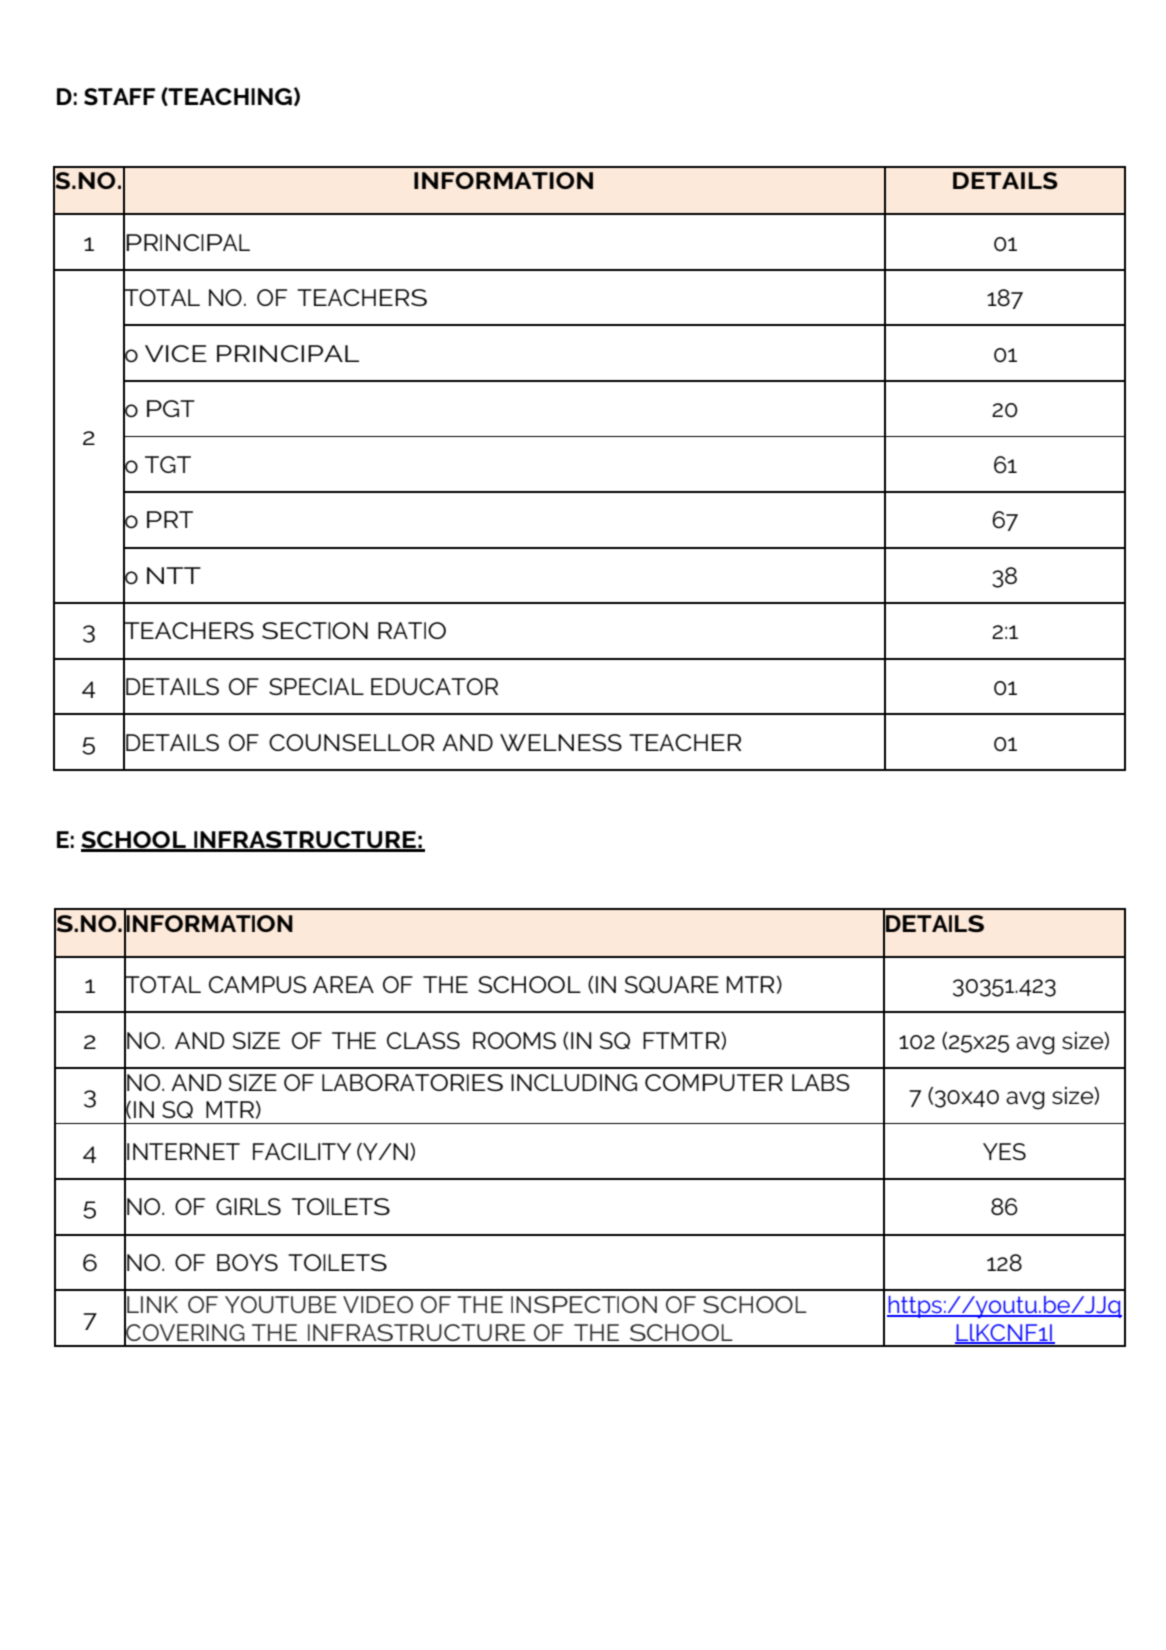 This page has width=1166, height=1650. What do you see at coordinates (176, 353) in the page?
I see `VICE` at bounding box center [176, 353].
